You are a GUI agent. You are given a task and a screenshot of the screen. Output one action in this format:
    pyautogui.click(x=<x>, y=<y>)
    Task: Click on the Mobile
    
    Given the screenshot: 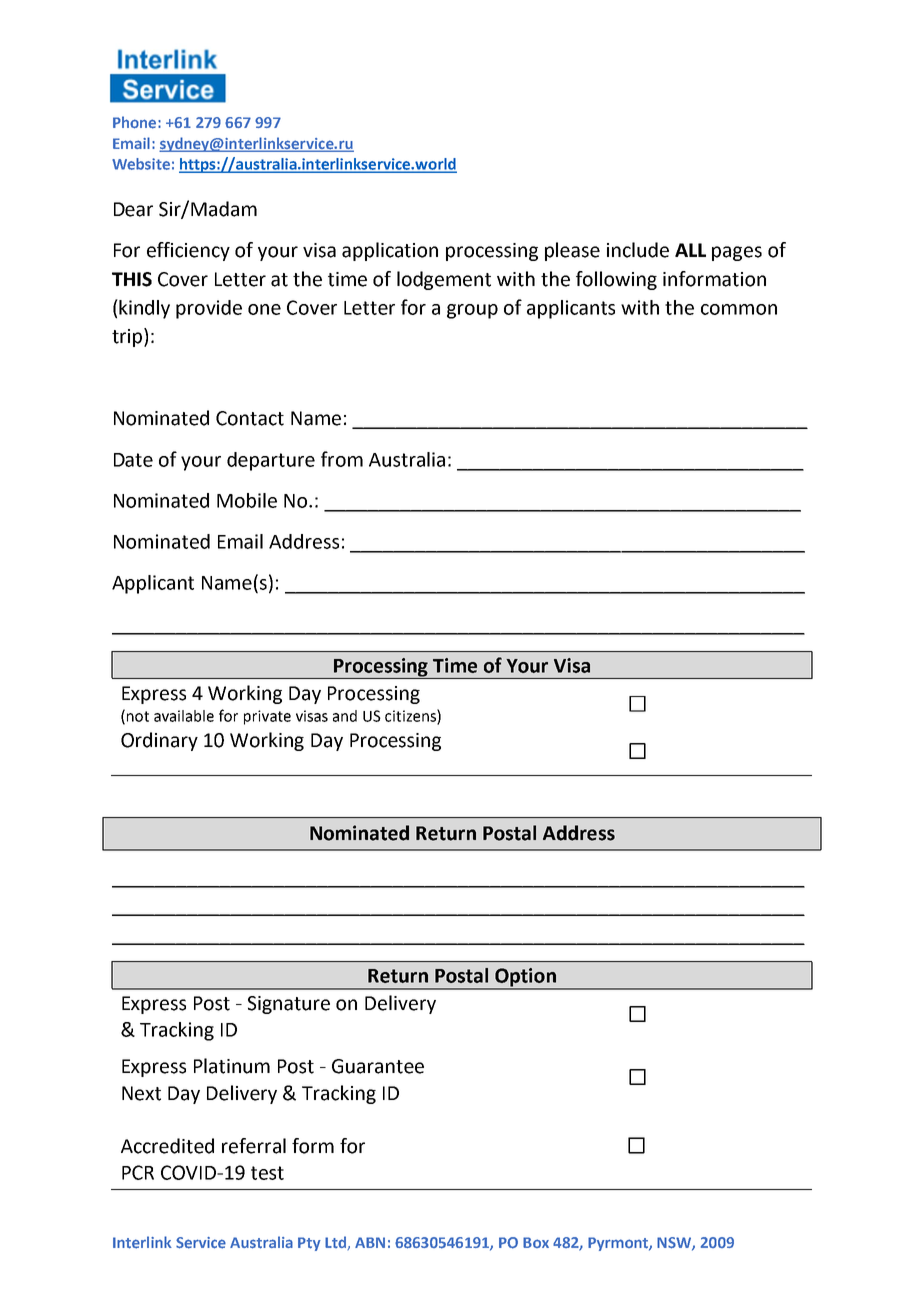 What is the action you would take?
    pyautogui.click(x=247, y=500)
